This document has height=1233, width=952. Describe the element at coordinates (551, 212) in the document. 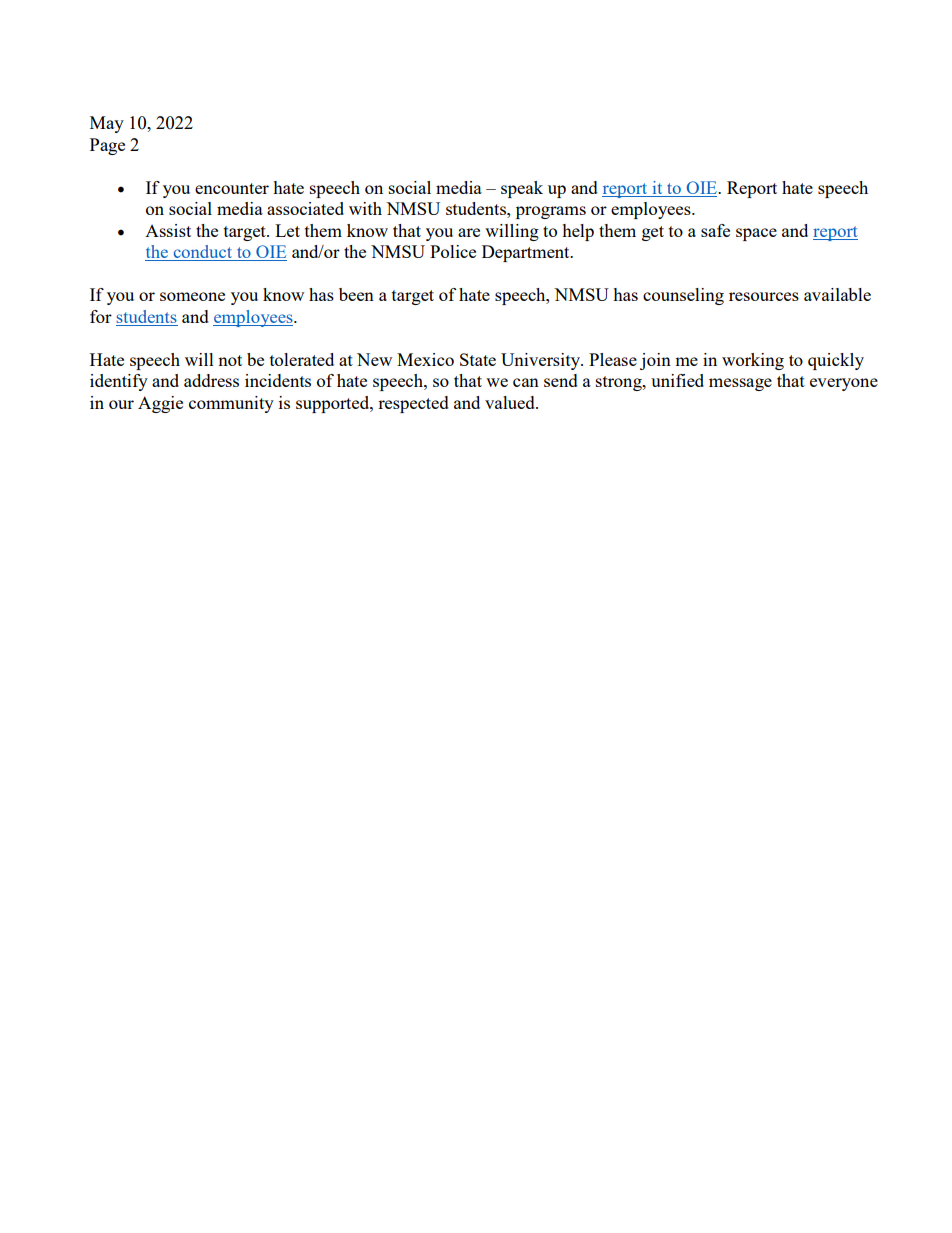

I see `programs` at that location.
